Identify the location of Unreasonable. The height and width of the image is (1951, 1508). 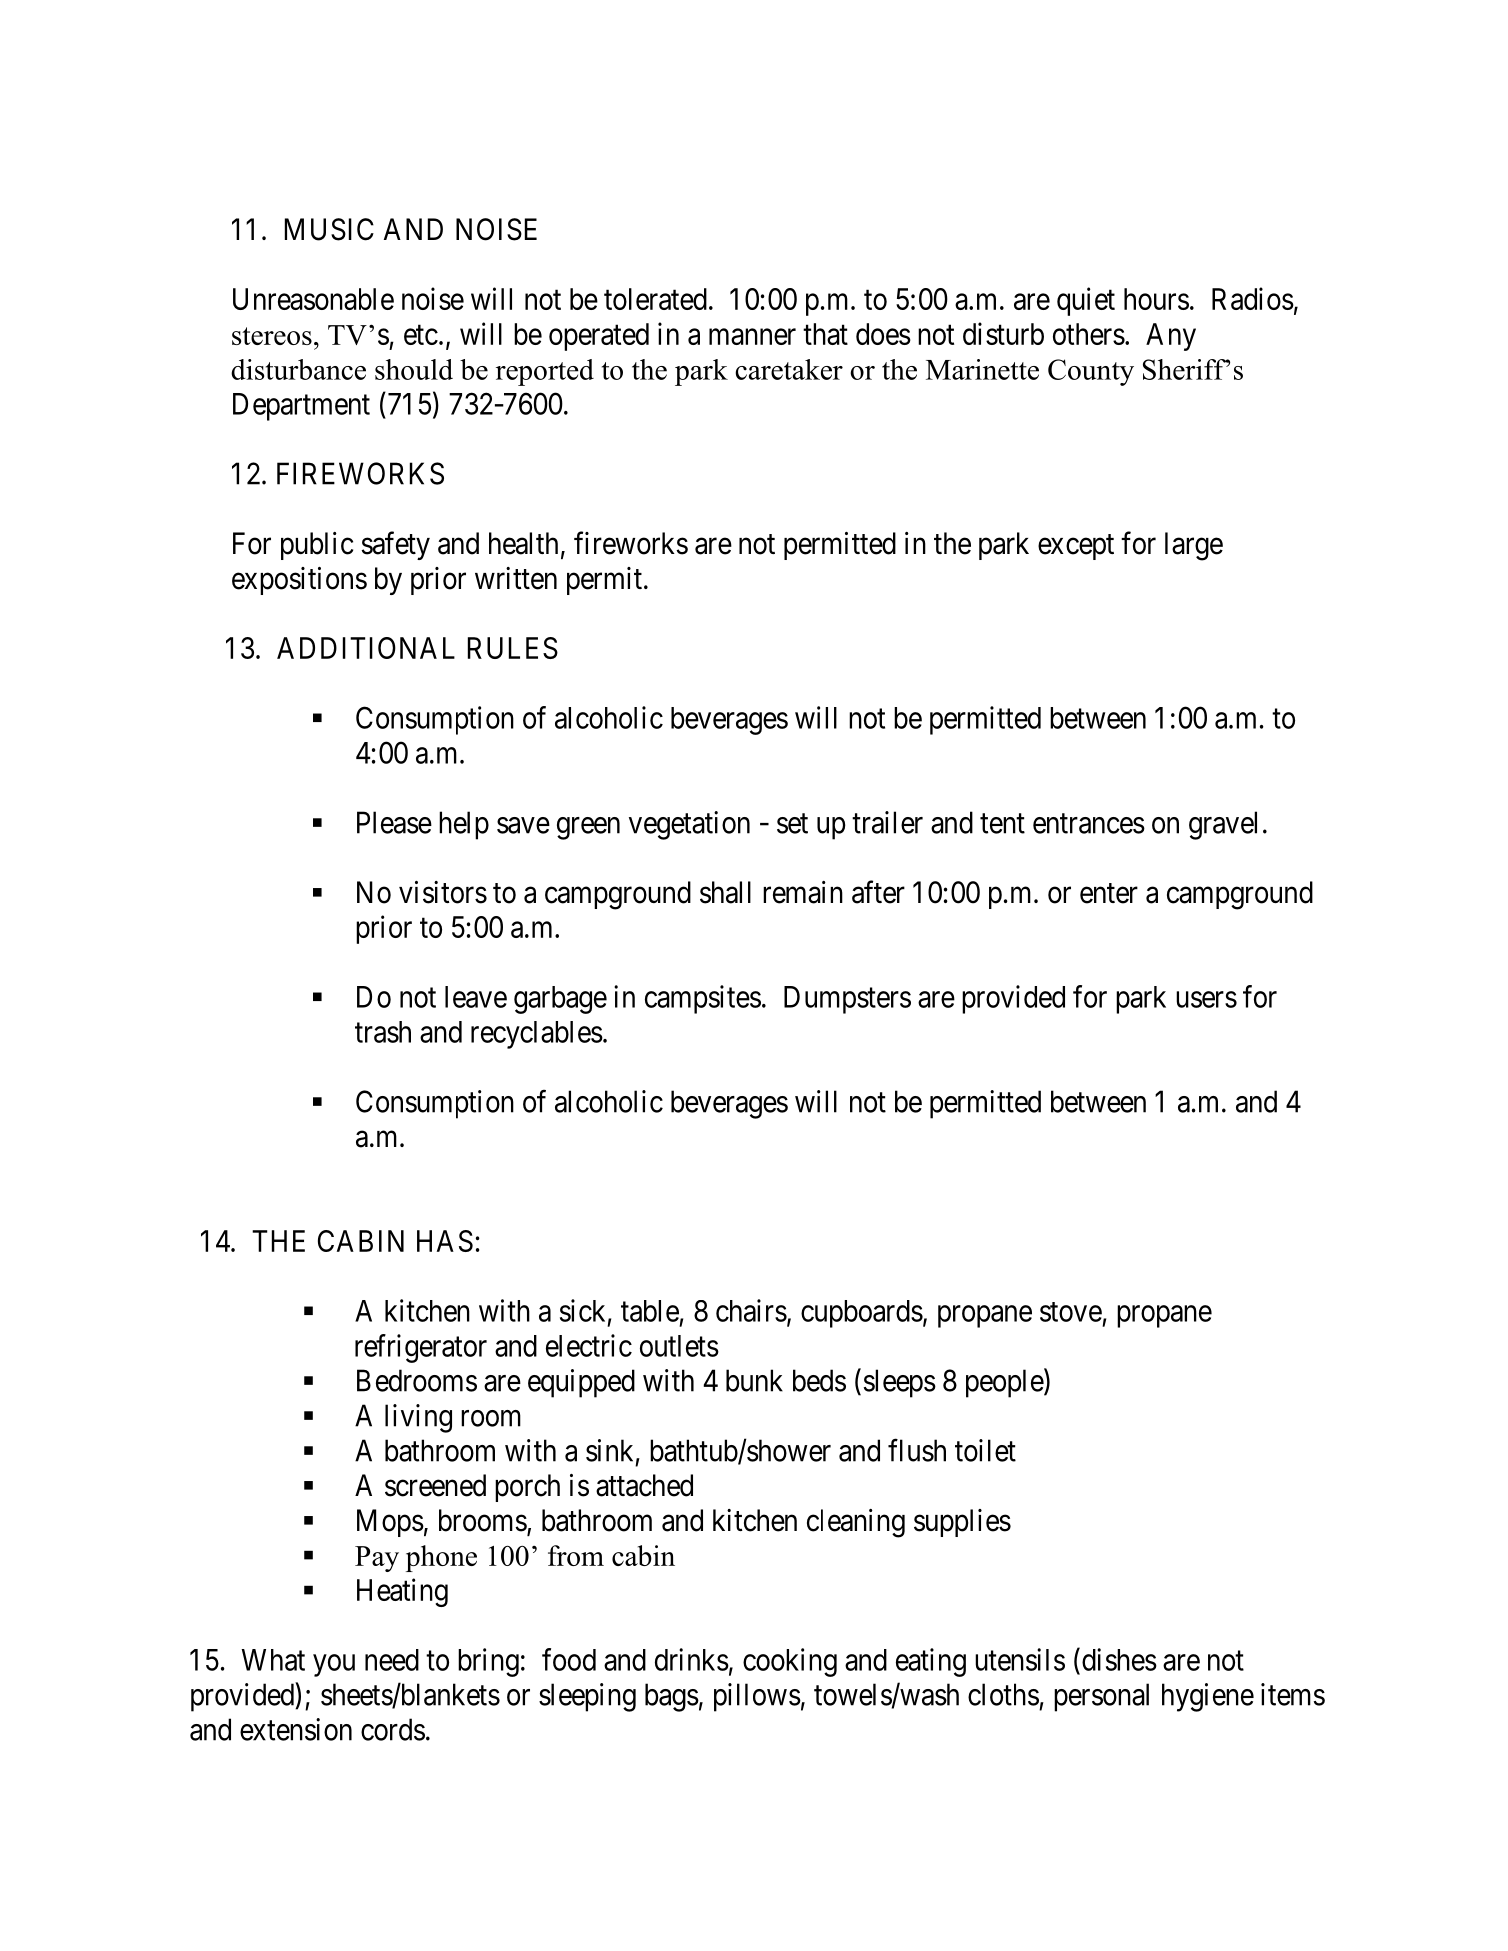
(313, 299).
